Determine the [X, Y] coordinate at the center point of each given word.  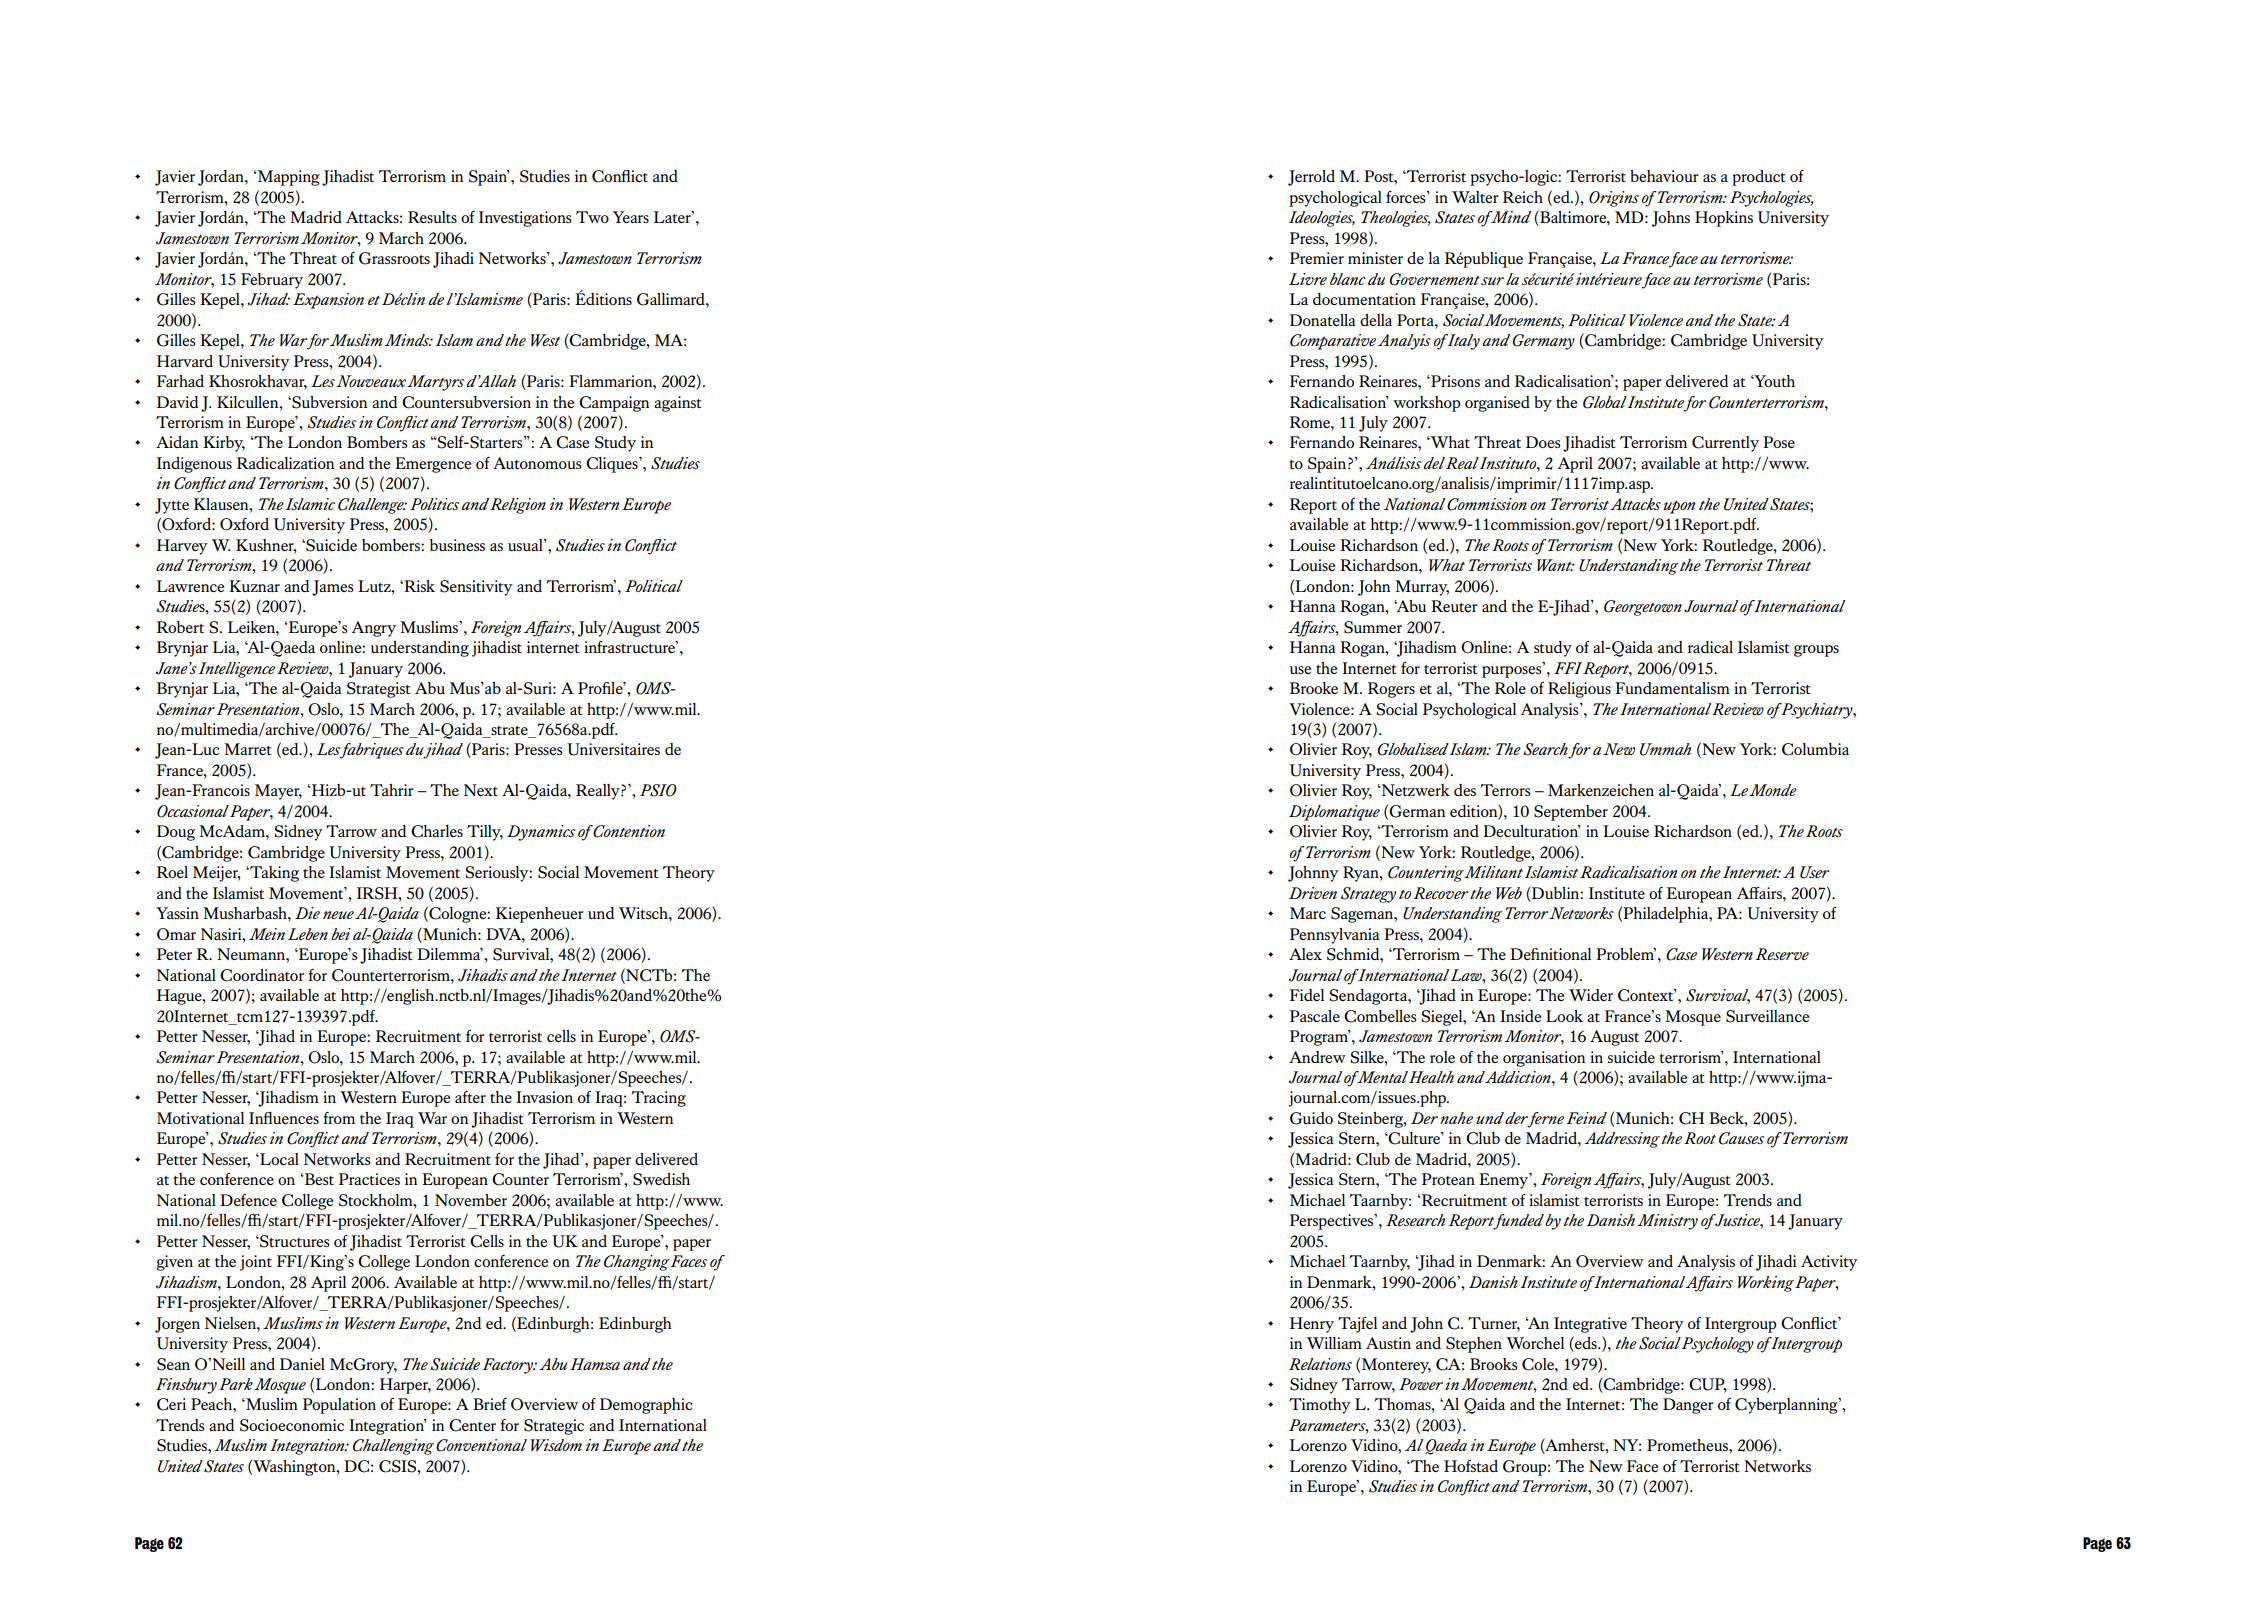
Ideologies [1322, 219]
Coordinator [262, 975]
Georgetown [1643, 608]
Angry [373, 629]
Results [432, 217]
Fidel [1307, 995]
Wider [1591, 995]
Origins [1614, 199]
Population [339, 1406]
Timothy [1320, 1406]
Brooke [1314, 688]
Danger [1688, 1406]
